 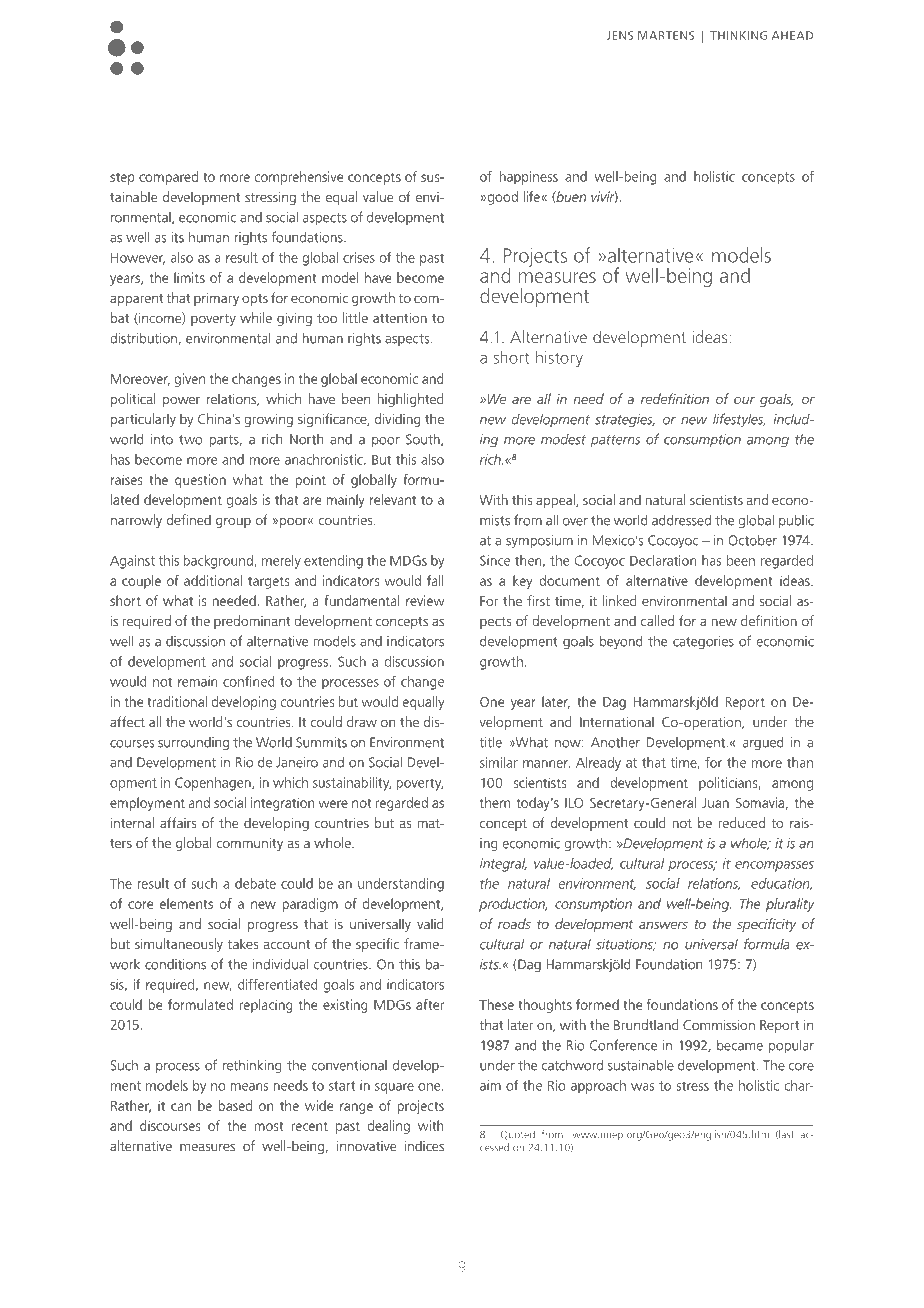 What do you see at coordinates (715, 803) in the screenshot?
I see `Juan` at bounding box center [715, 803].
